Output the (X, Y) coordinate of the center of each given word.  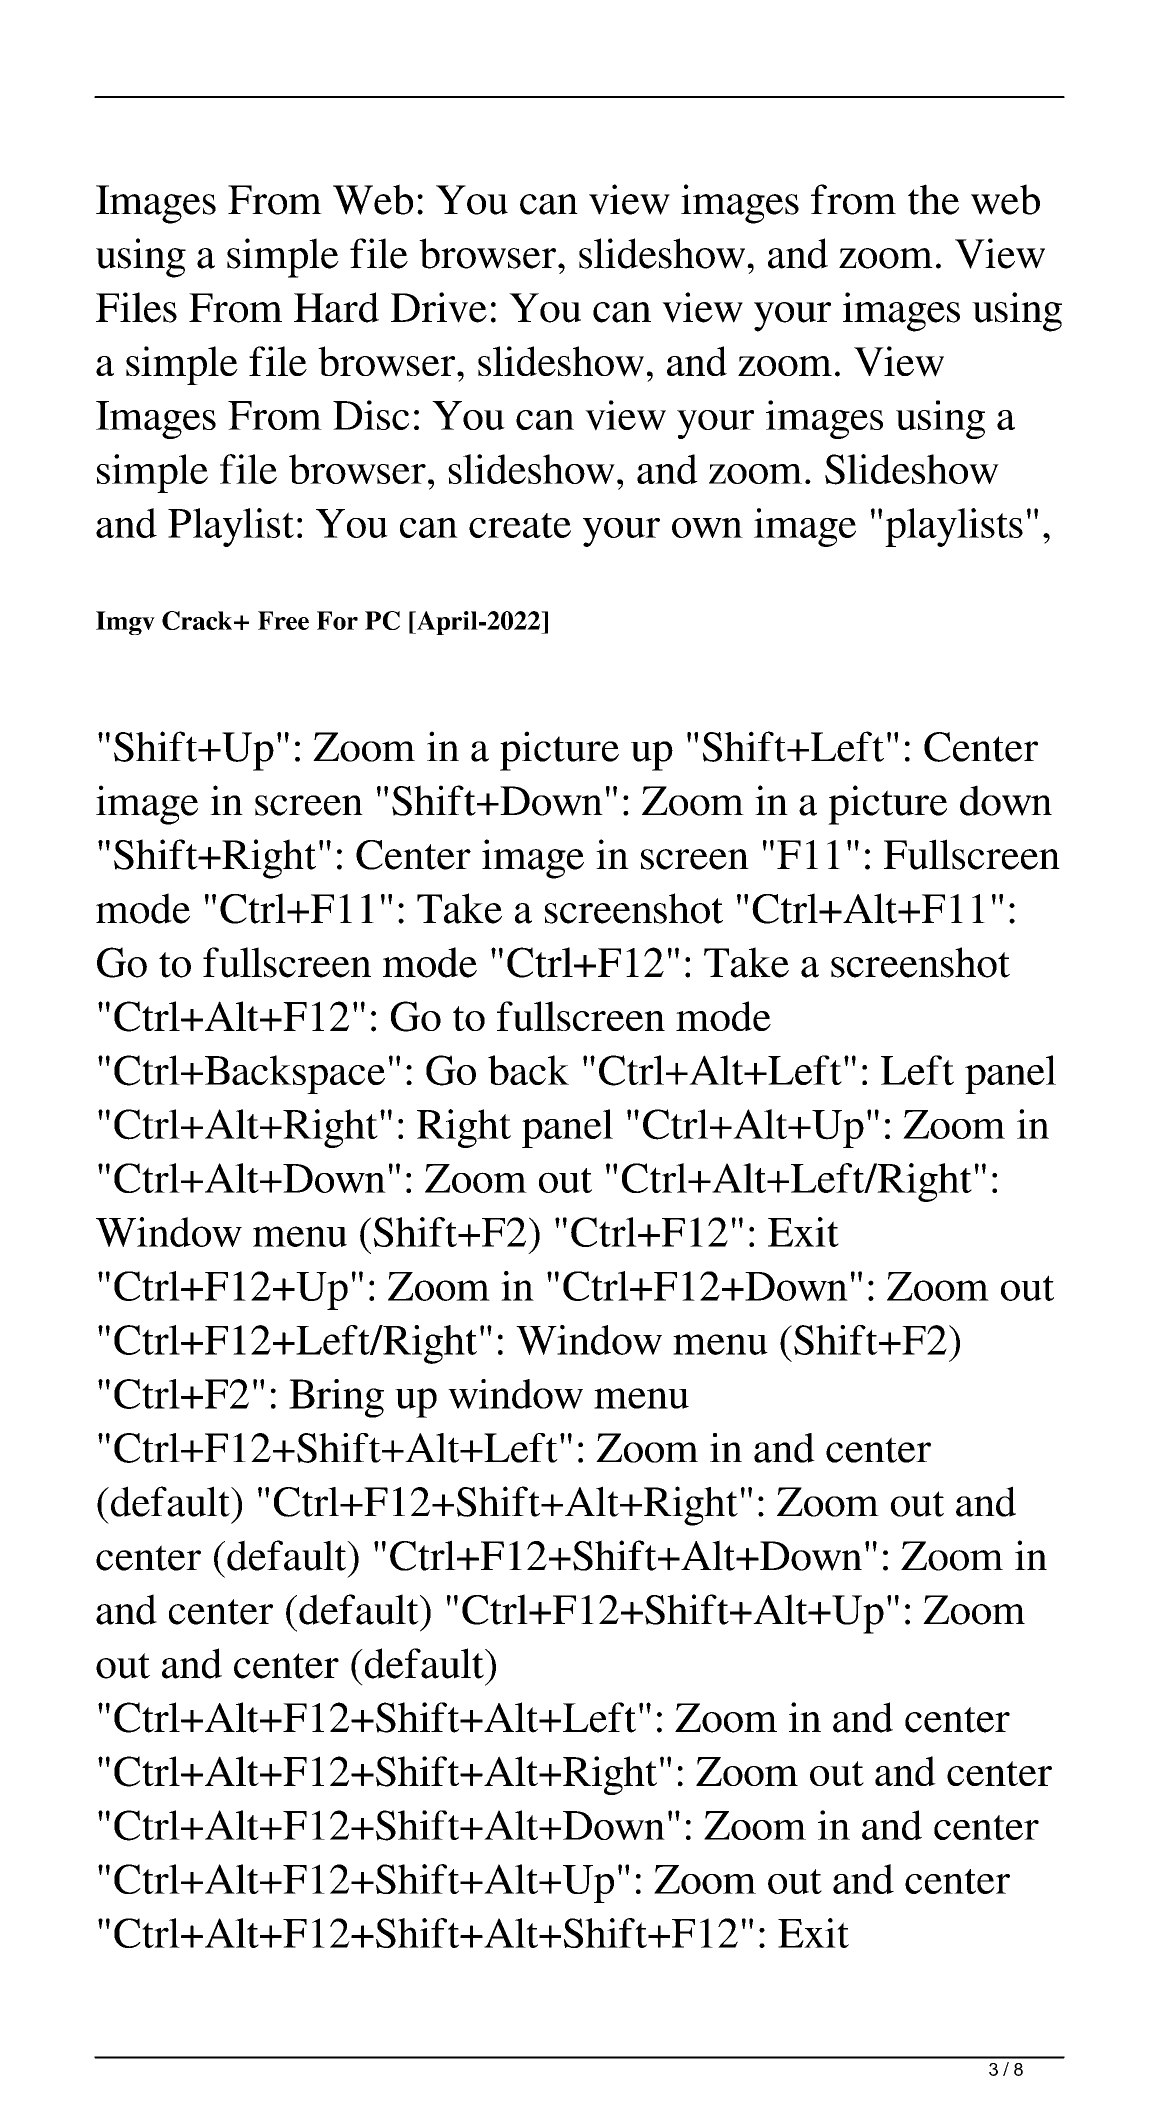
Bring (336, 1398)
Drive (439, 307)
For (337, 620)
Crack (198, 620)
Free (283, 620)
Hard (336, 307)
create (520, 525)
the (933, 199)
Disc (371, 415)
